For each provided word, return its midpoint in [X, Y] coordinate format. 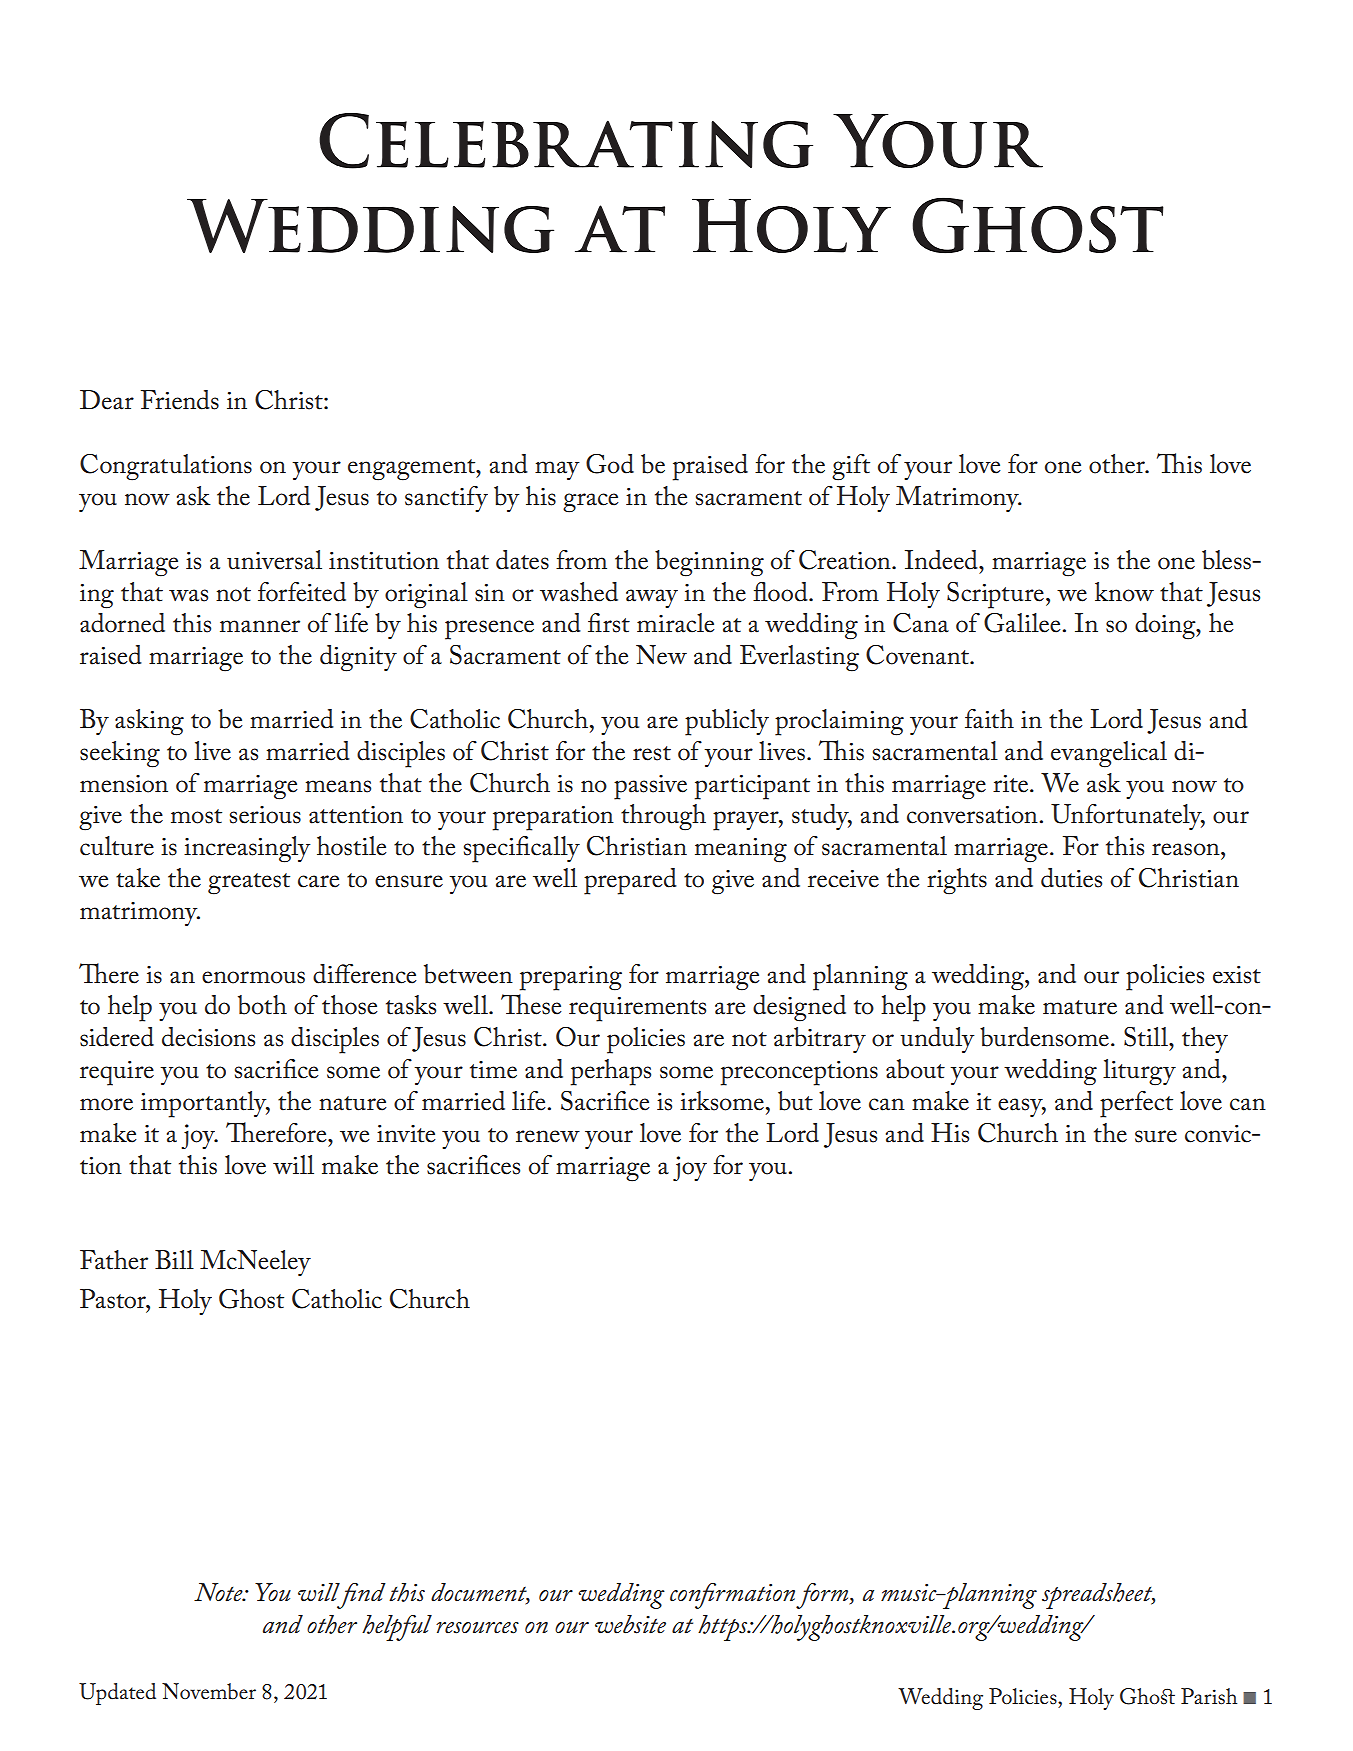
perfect [1136, 1104]
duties [1071, 878]
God [610, 464]
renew [548, 1136]
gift [851, 467]
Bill [174, 1259]
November [209, 1691]
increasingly [247, 849]
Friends [180, 400]
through [663, 817]
